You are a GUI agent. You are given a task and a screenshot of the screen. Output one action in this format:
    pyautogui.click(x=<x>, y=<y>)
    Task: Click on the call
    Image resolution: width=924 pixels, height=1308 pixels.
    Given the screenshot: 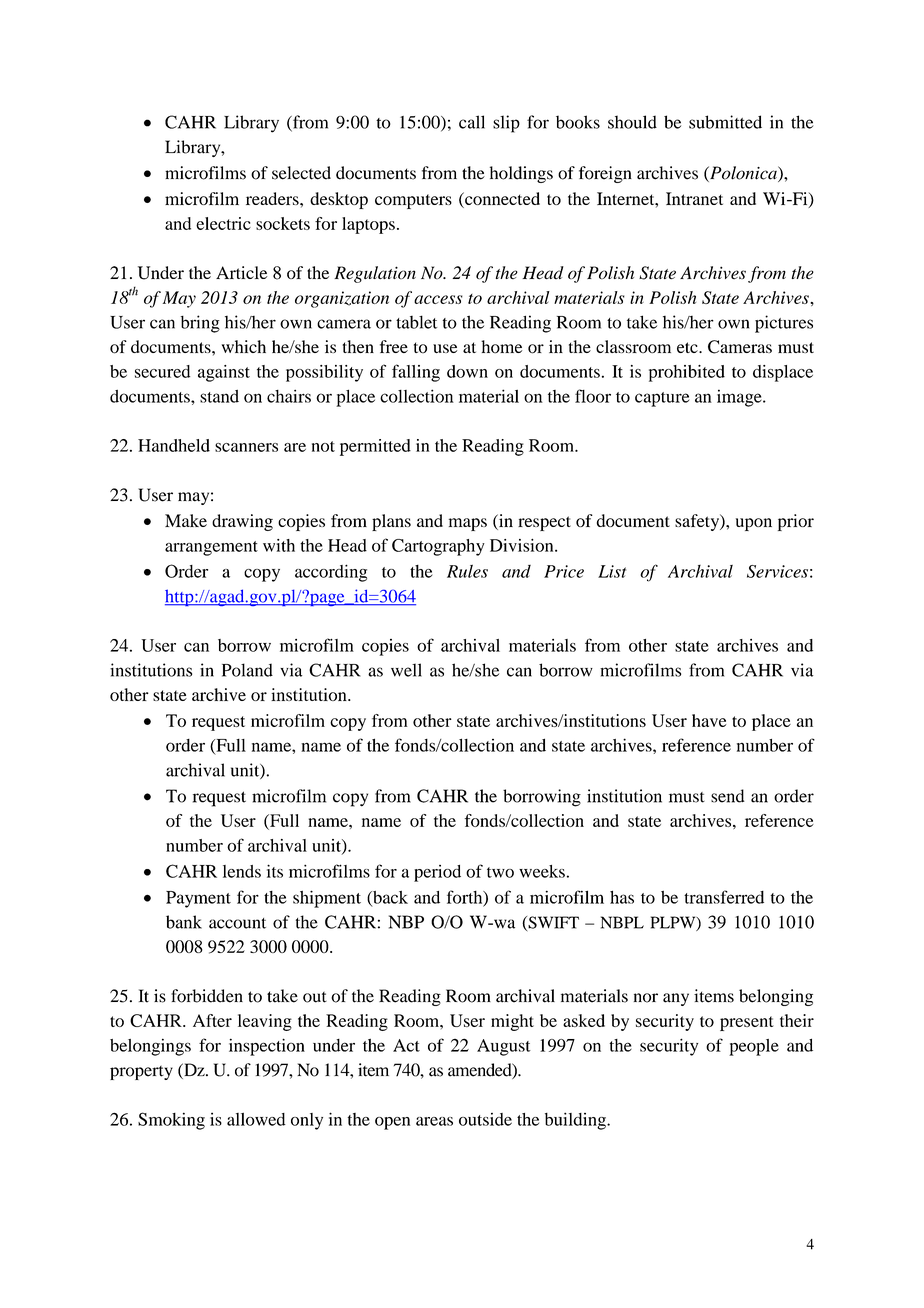 What is the action you would take?
    pyautogui.click(x=472, y=122)
